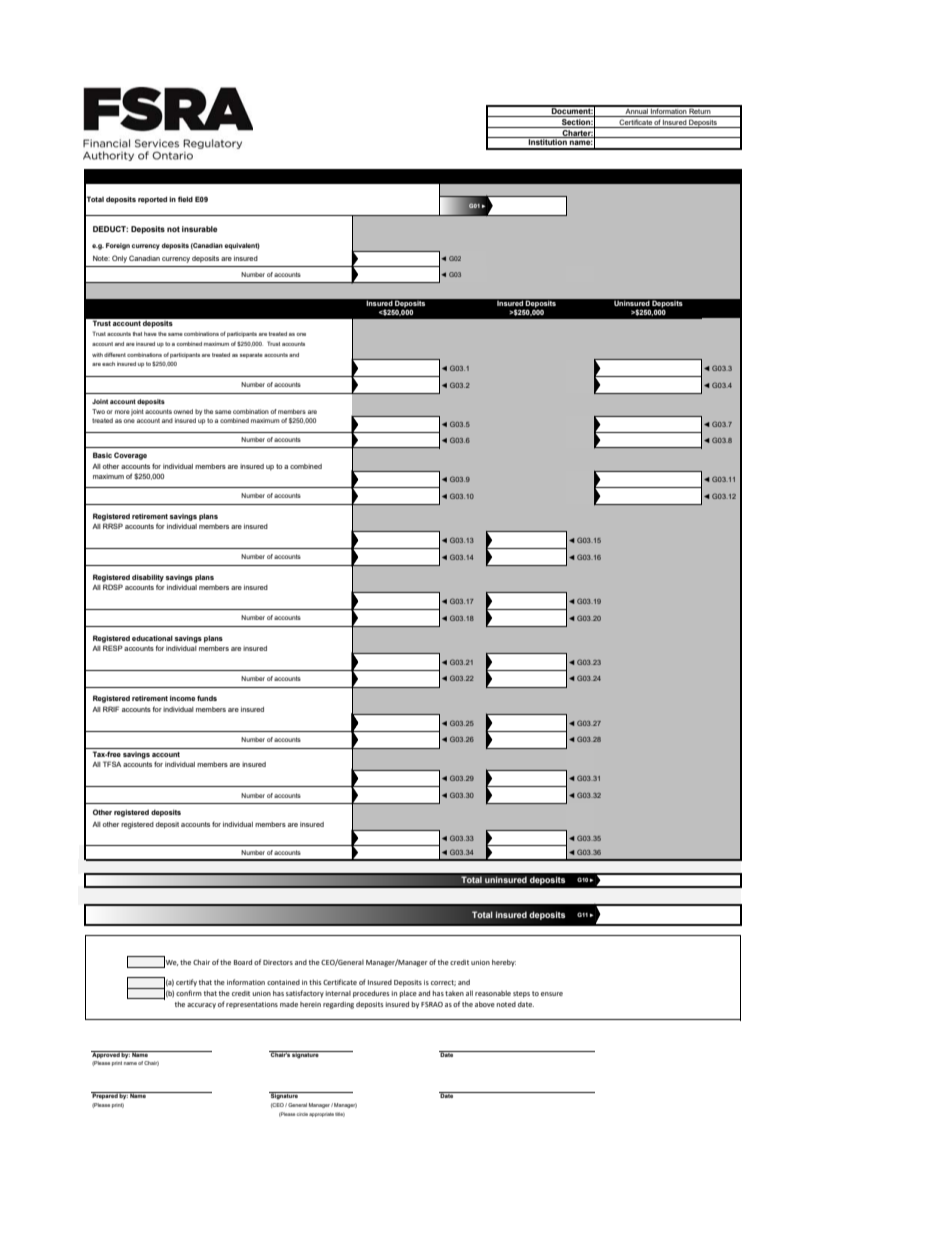 The width and height of the document is (952, 1233). I want to click on funds, so click(207, 698).
